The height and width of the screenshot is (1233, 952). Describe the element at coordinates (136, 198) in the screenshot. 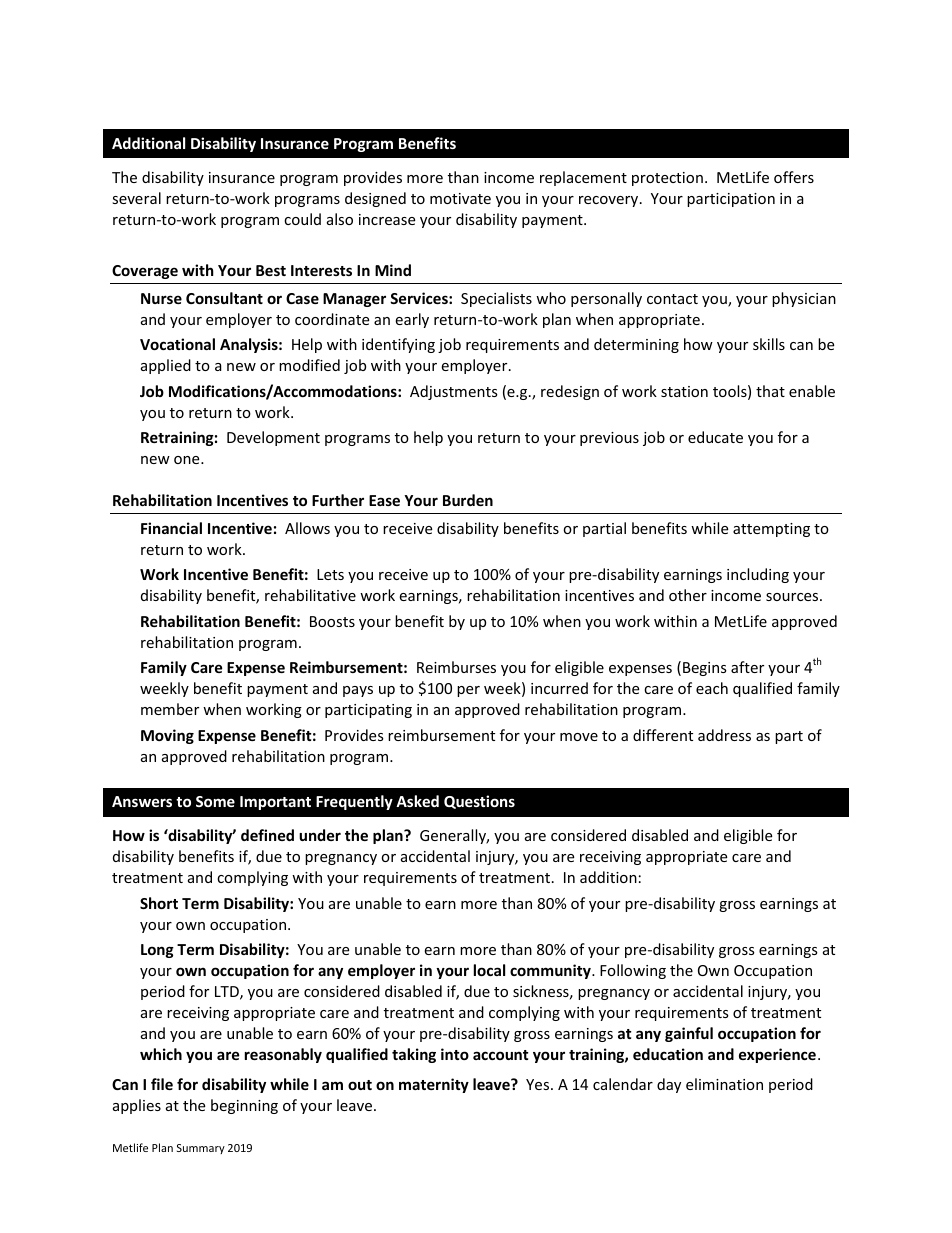

I see `several` at that location.
